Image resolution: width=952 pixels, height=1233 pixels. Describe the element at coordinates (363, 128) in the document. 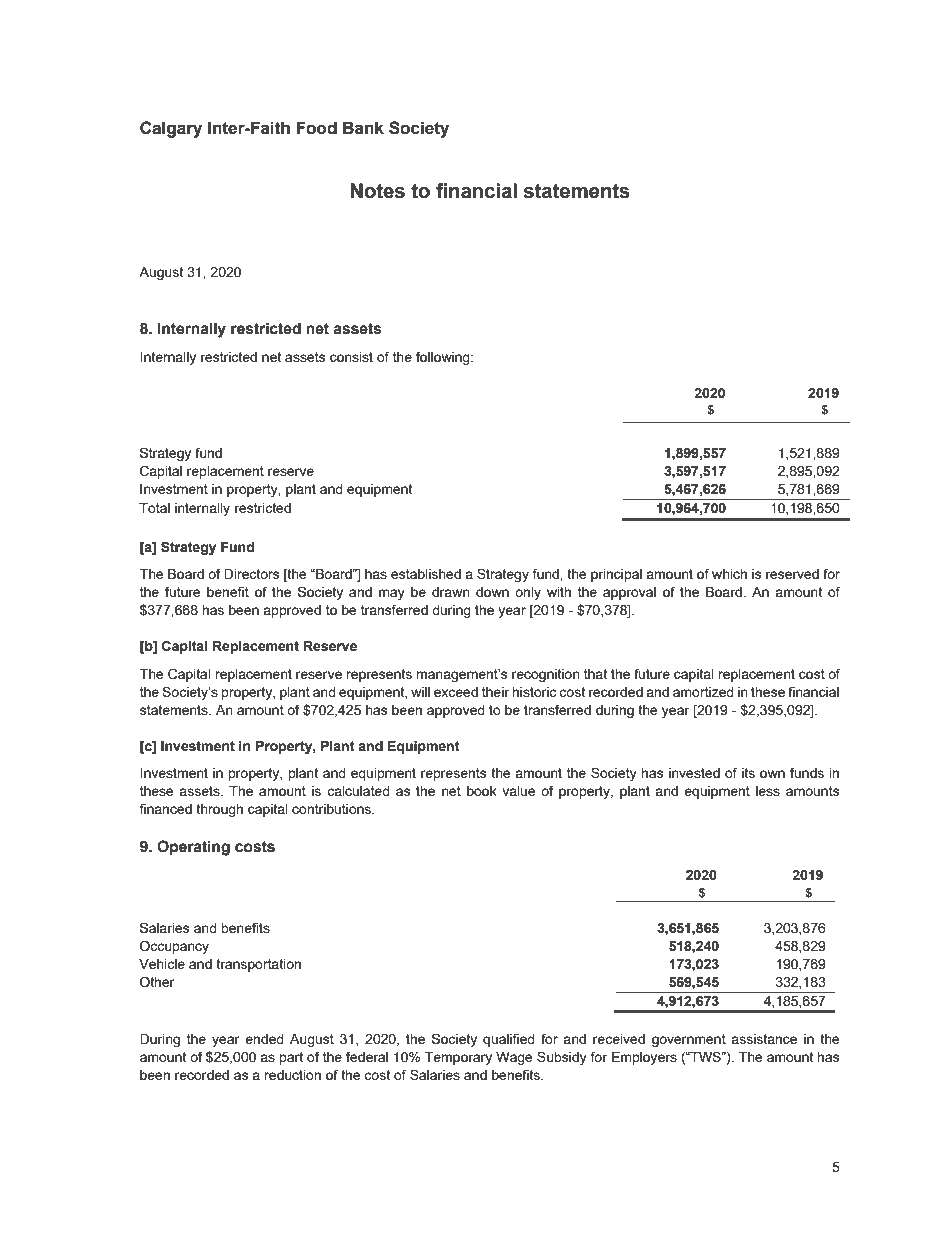

I see `Bank` at that location.
